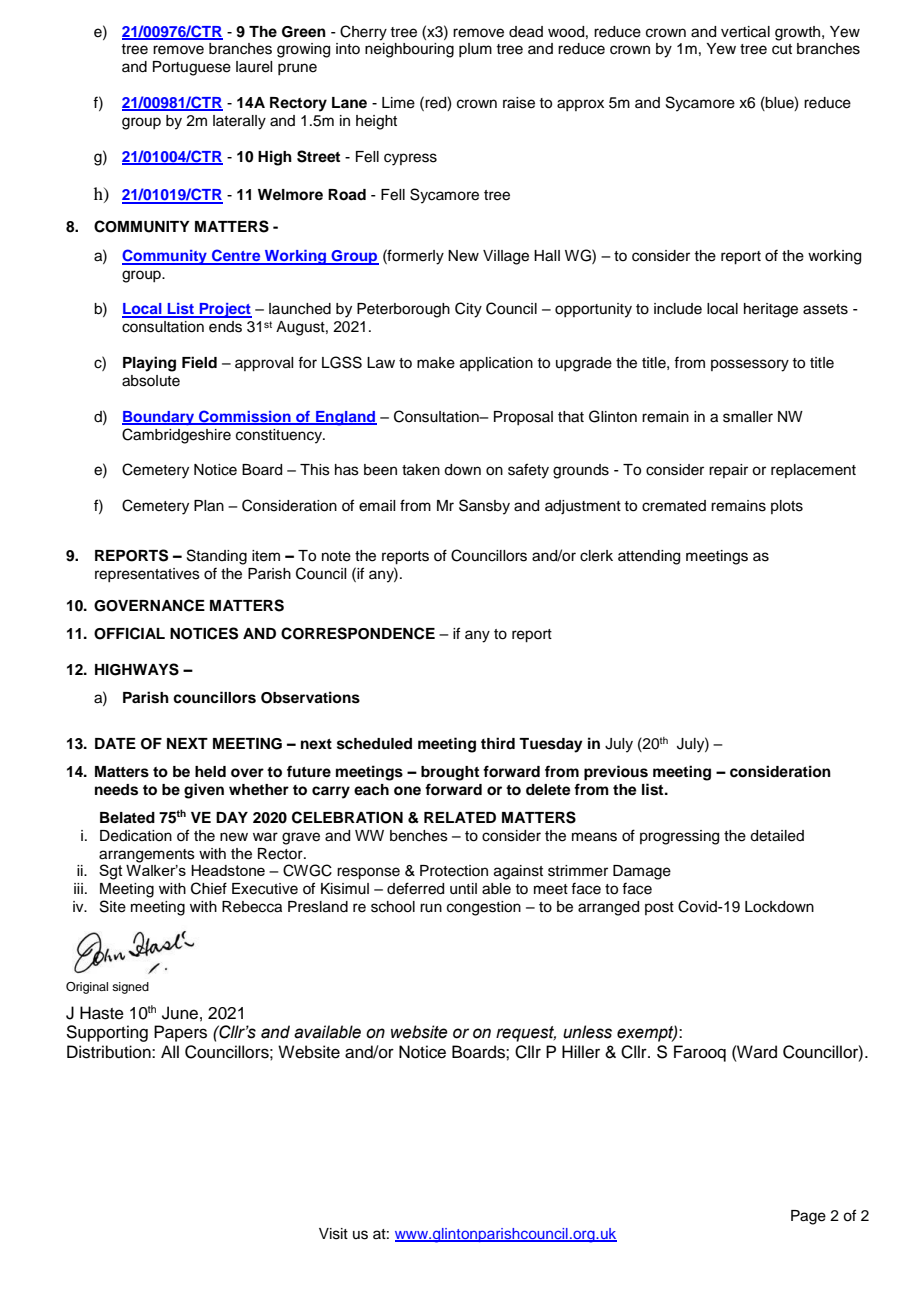  I want to click on OFFICIAL, so click(129, 633).
